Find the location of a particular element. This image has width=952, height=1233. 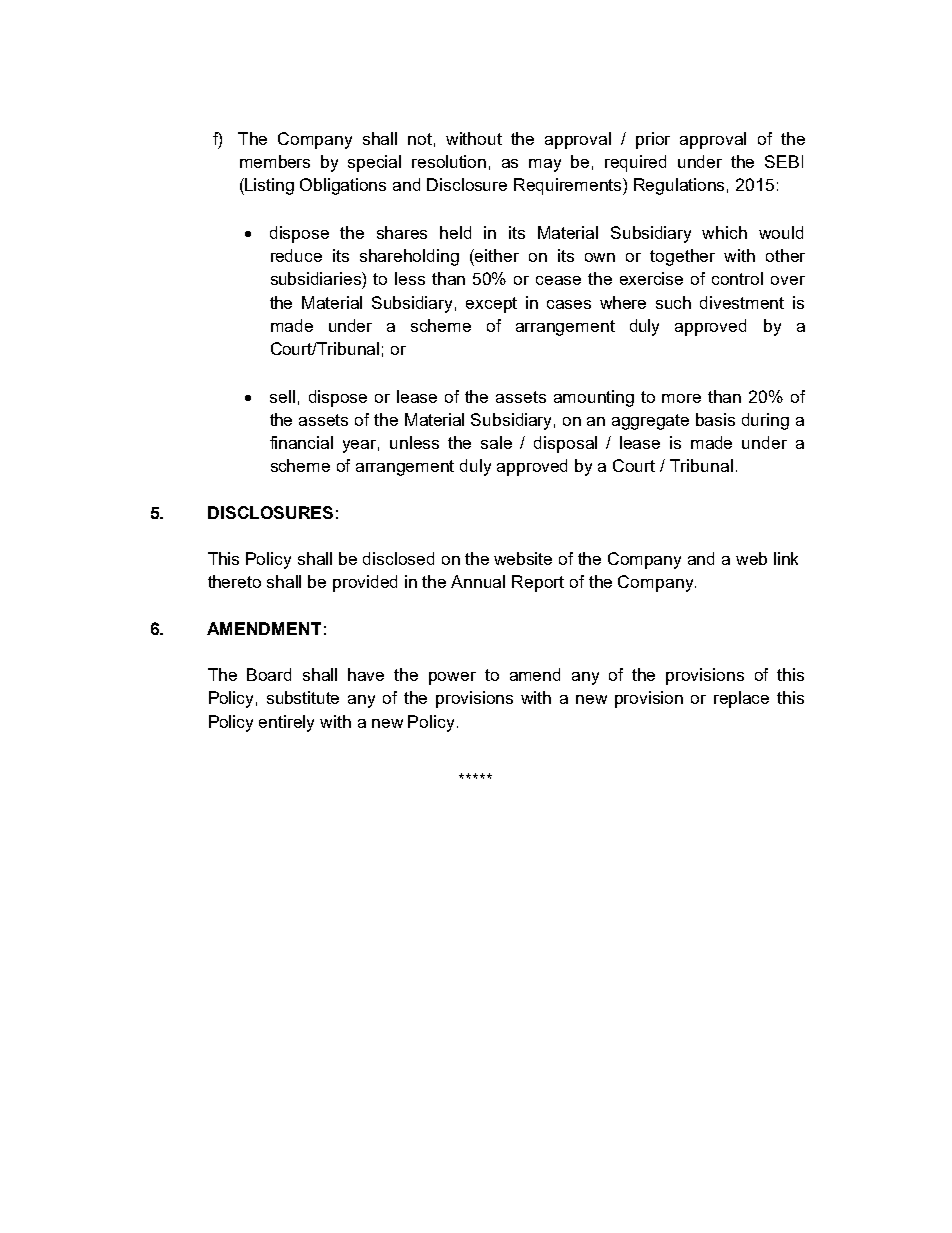

financial is located at coordinates (301, 442).
